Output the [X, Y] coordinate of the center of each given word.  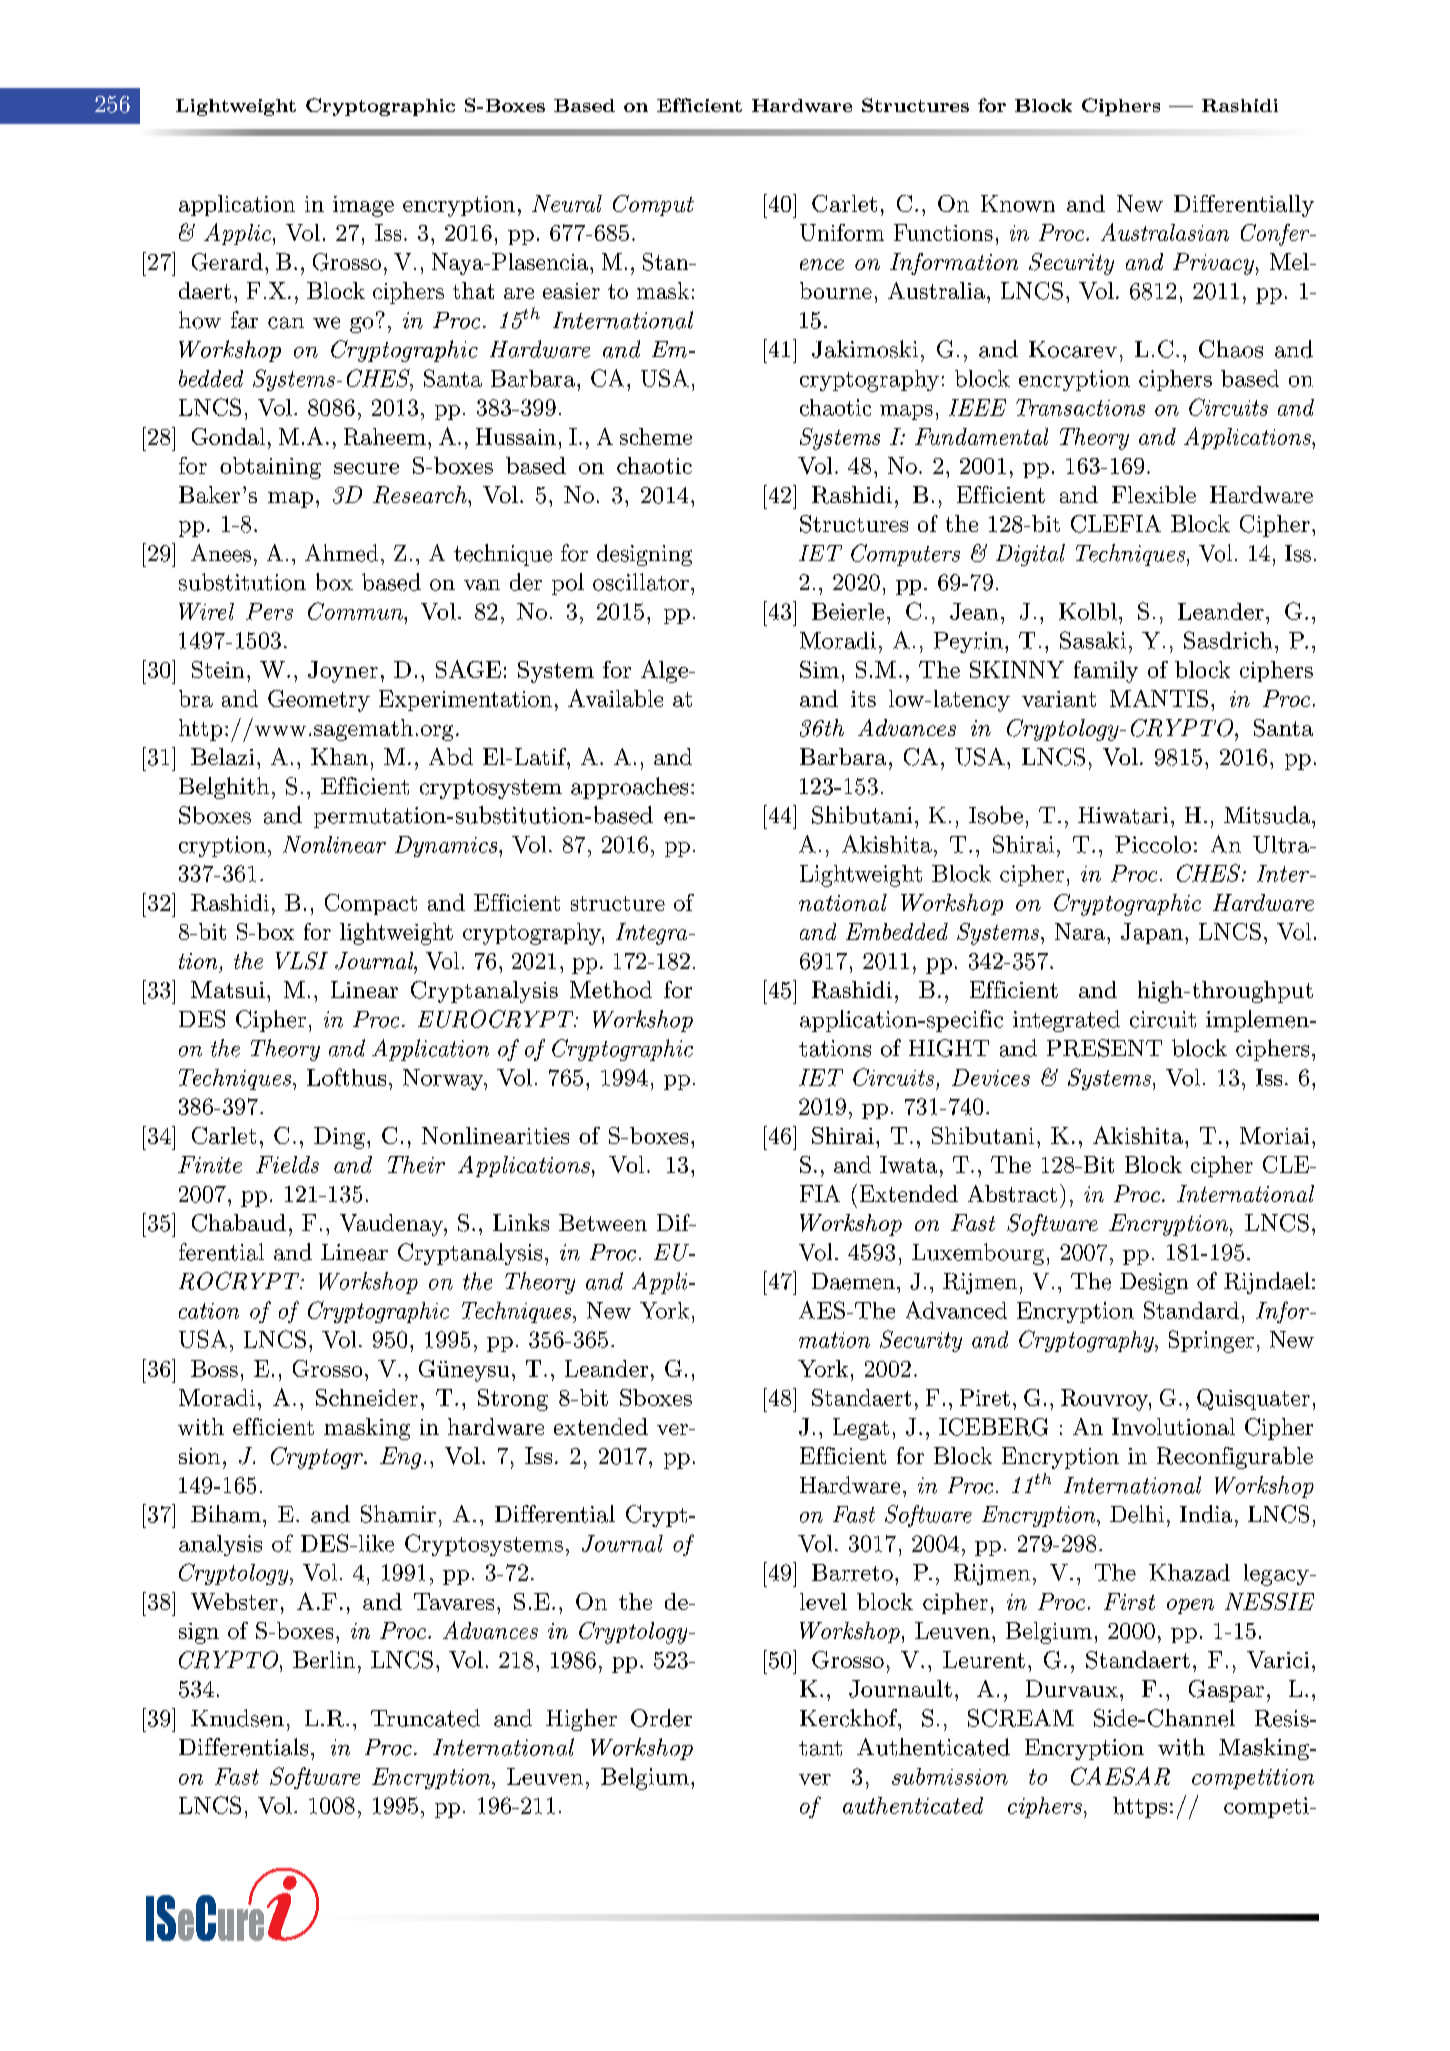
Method [611, 989]
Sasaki [1093, 640]
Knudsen [237, 1718]
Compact [371, 904]
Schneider [367, 1397]
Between [603, 1222]
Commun [356, 611]
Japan [1152, 933]
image [363, 206]
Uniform [842, 232]
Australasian [1165, 232]
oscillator [641, 582]
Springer [1211, 1341]
